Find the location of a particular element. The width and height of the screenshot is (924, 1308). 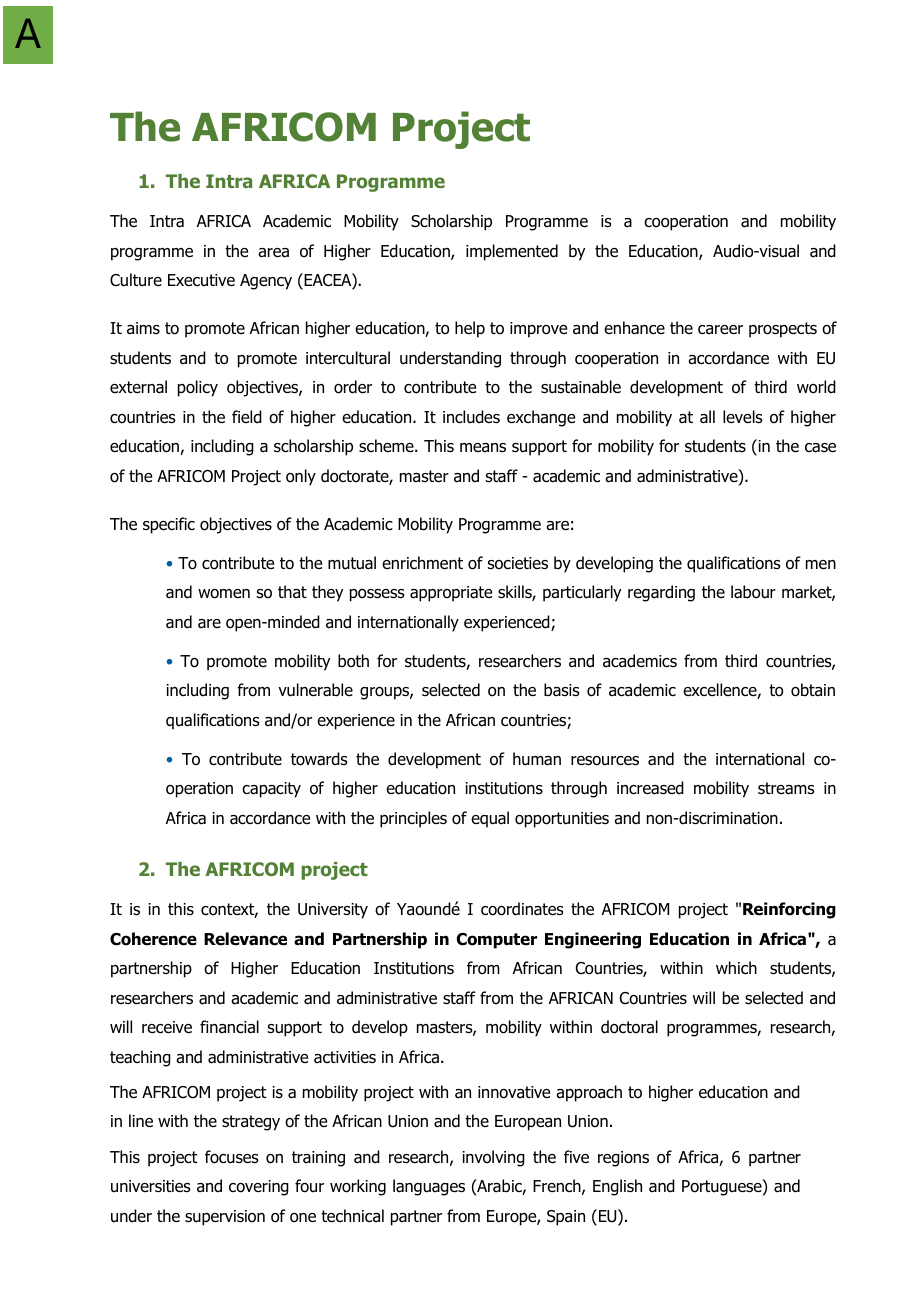

which is located at coordinates (736, 967).
